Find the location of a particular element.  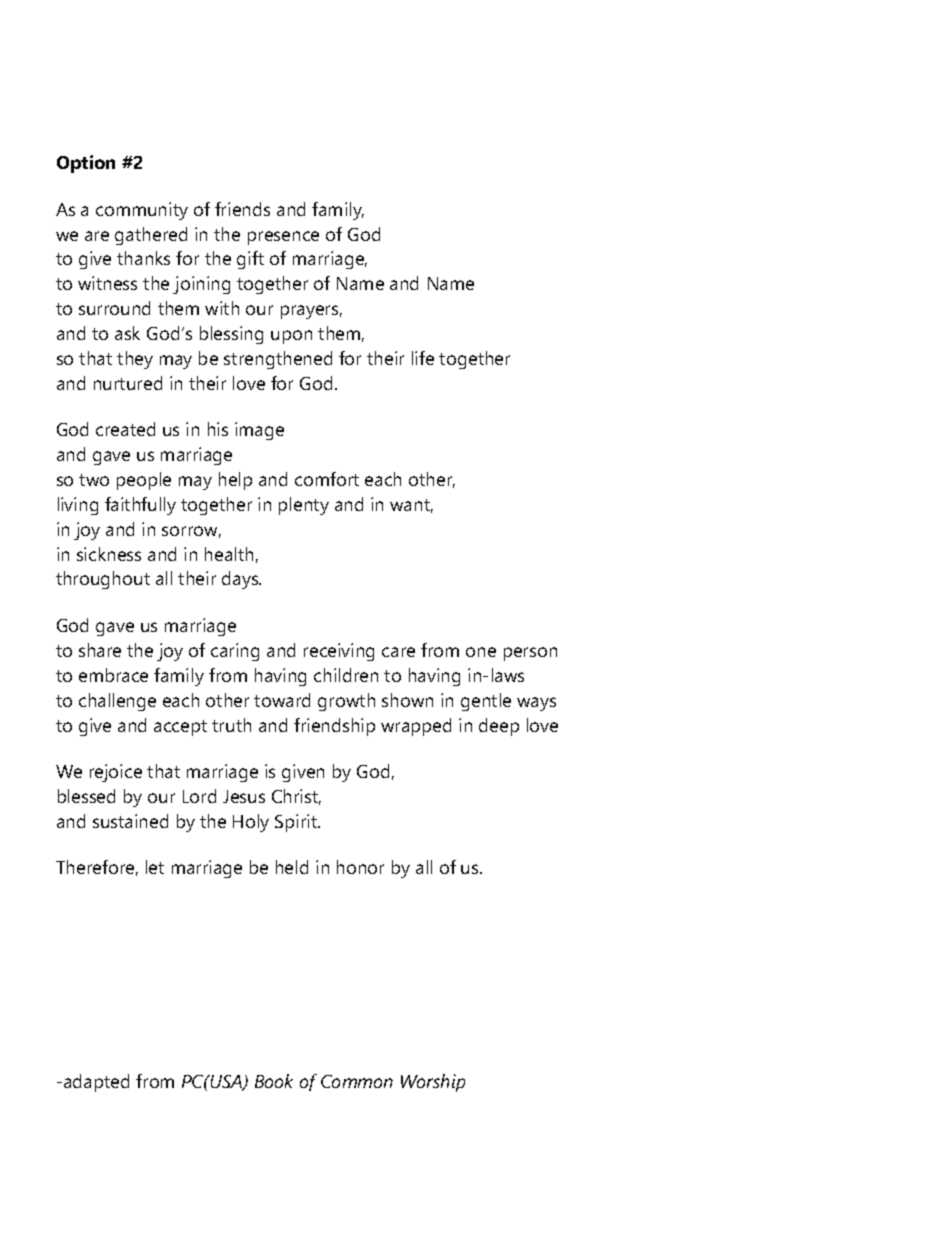

adapted is located at coordinates (96, 1083).
